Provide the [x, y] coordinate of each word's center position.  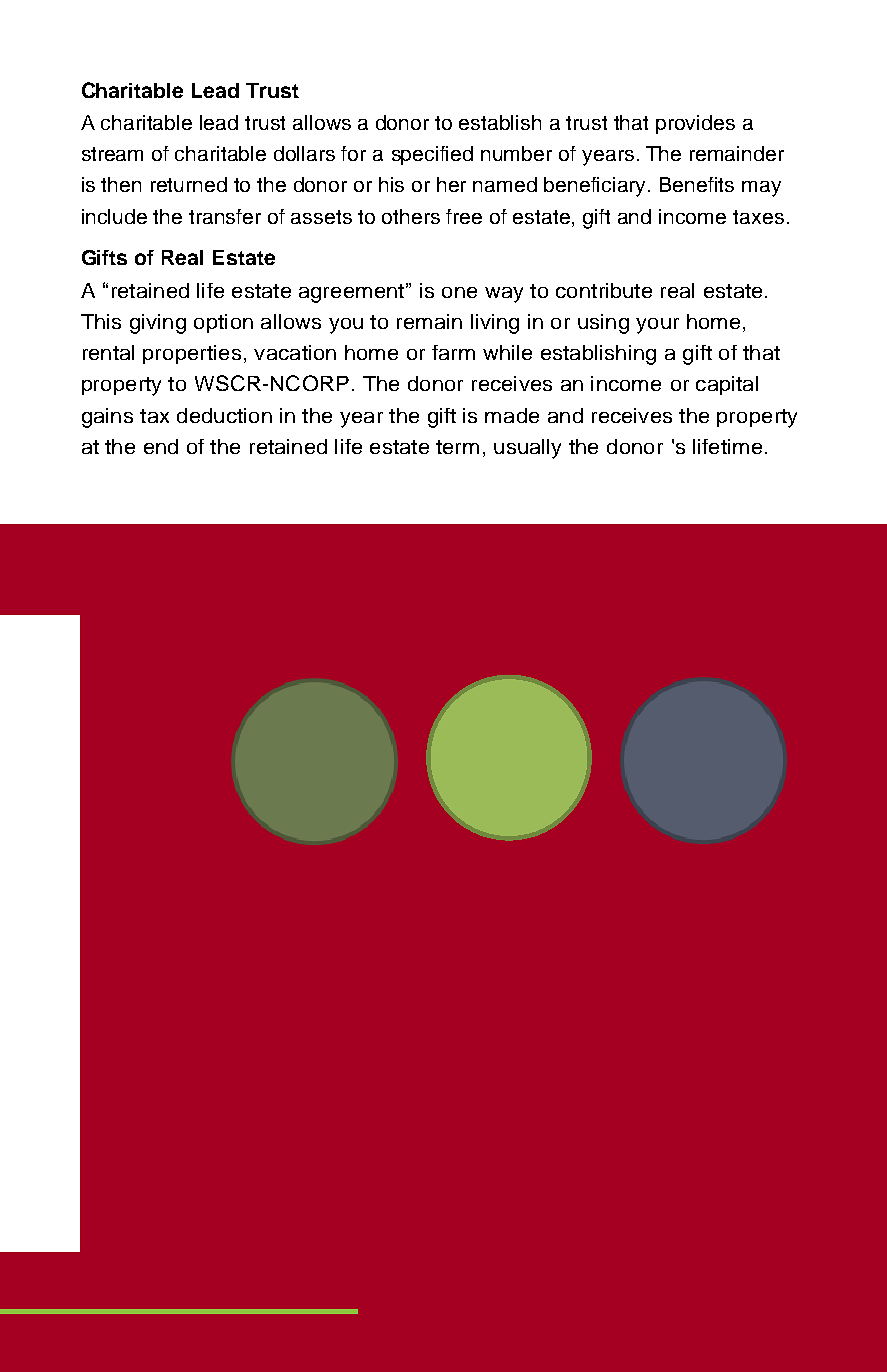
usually [527, 449]
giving [158, 324]
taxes [758, 217]
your [657, 326]
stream [112, 154]
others [411, 216]
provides [695, 124]
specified [432, 155]
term [457, 447]
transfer [225, 216]
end [161, 446]
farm [453, 352]
